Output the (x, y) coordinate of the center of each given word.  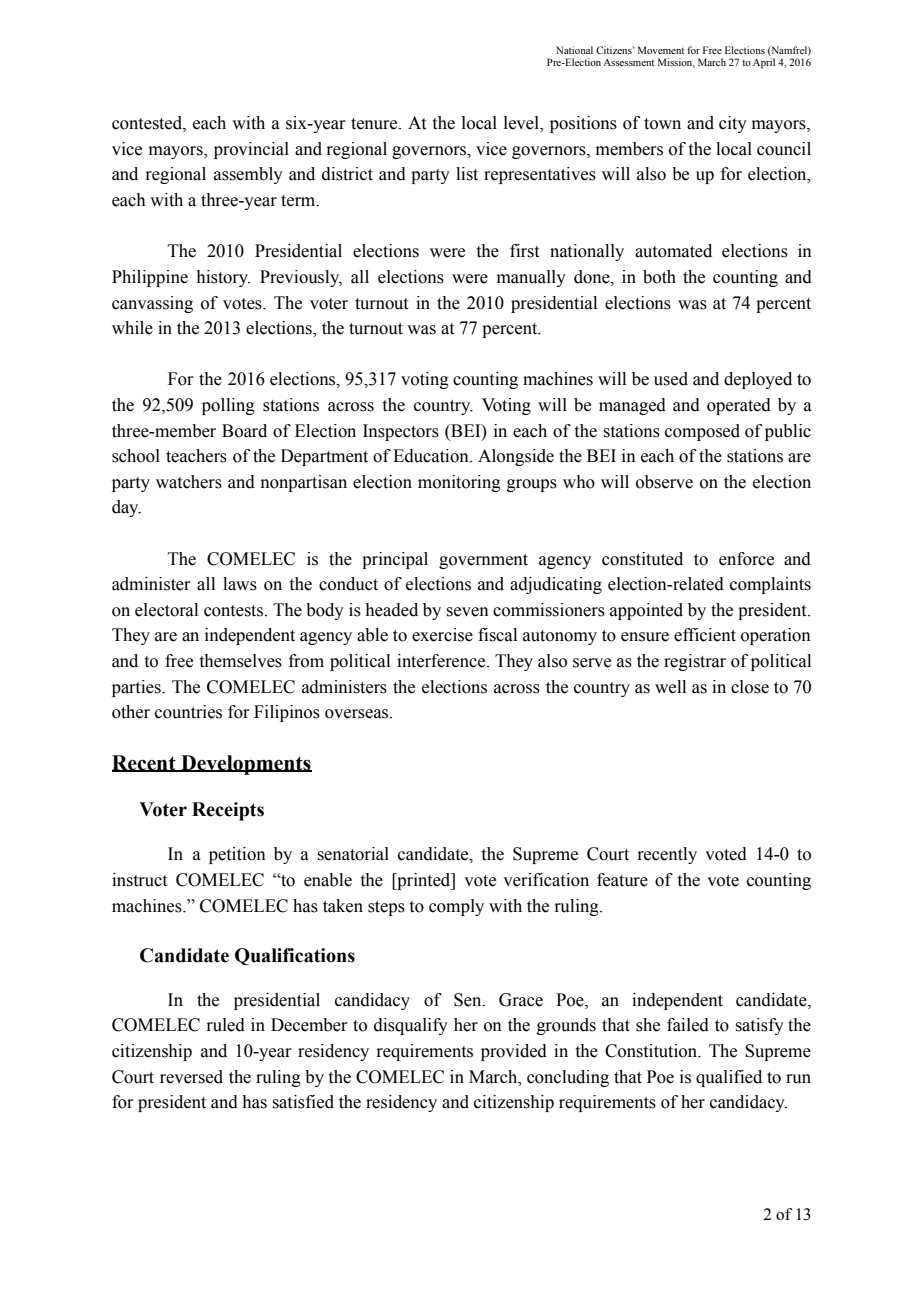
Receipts (228, 811)
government (483, 561)
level (522, 124)
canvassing (152, 304)
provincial (251, 150)
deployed (758, 380)
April (764, 63)
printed (424, 881)
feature (622, 880)
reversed (191, 1077)
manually (531, 278)
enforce (746, 559)
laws (240, 584)
